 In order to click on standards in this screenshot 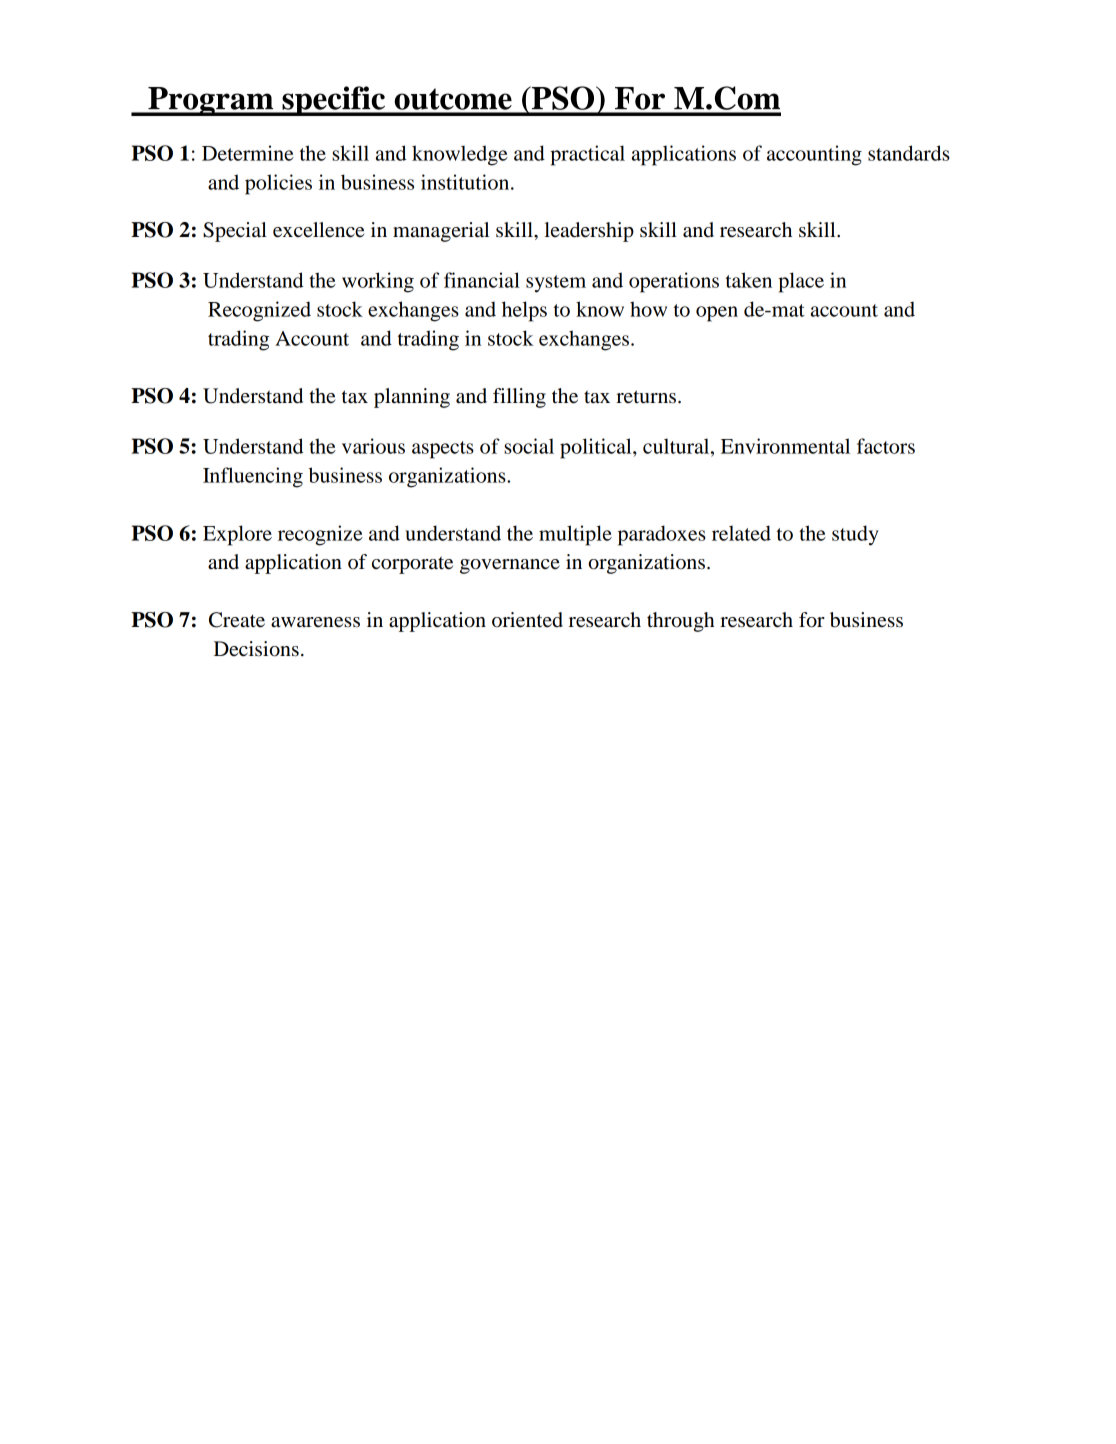, I will do `click(909, 153)`.
